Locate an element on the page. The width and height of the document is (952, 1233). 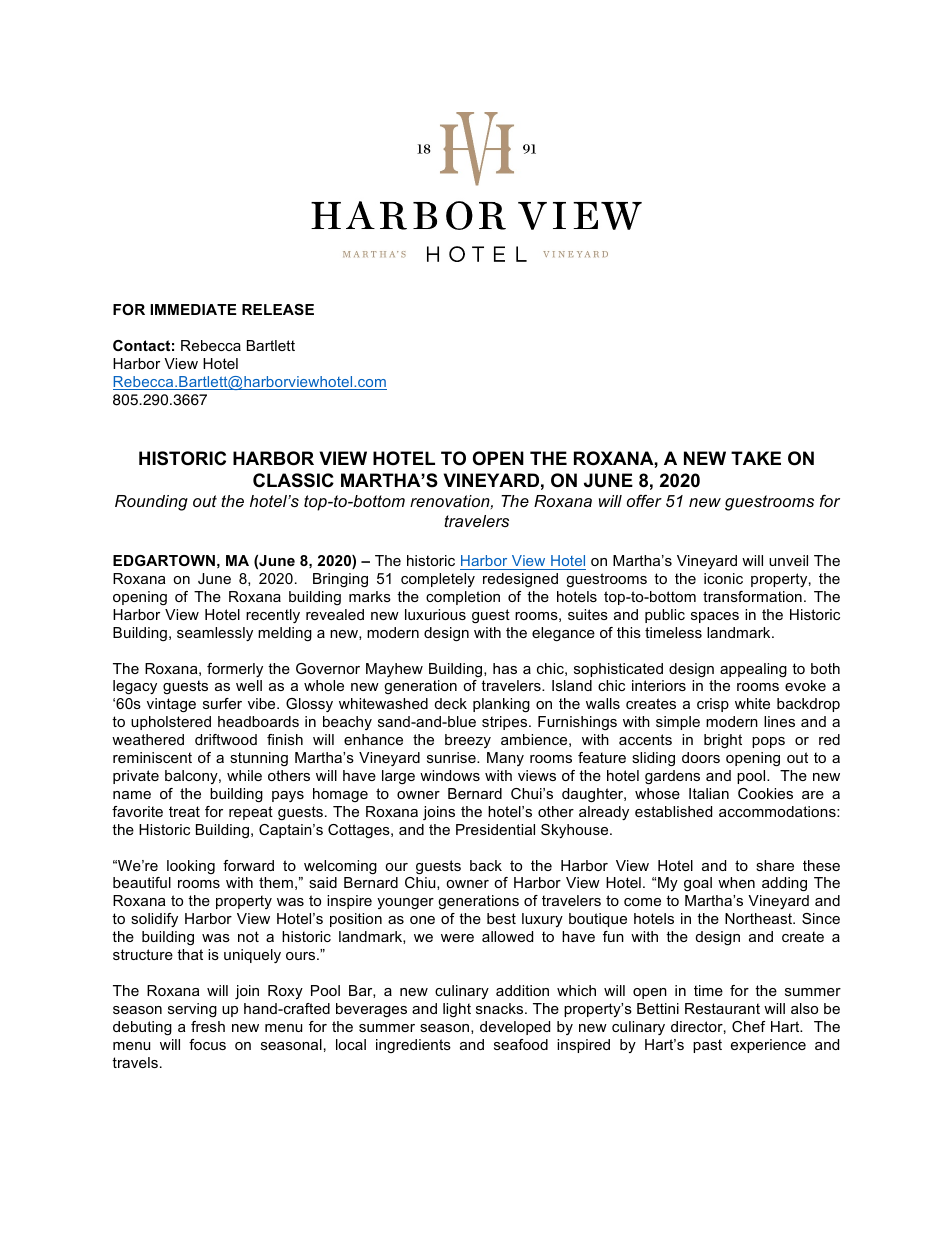
developed is located at coordinates (515, 1028).
